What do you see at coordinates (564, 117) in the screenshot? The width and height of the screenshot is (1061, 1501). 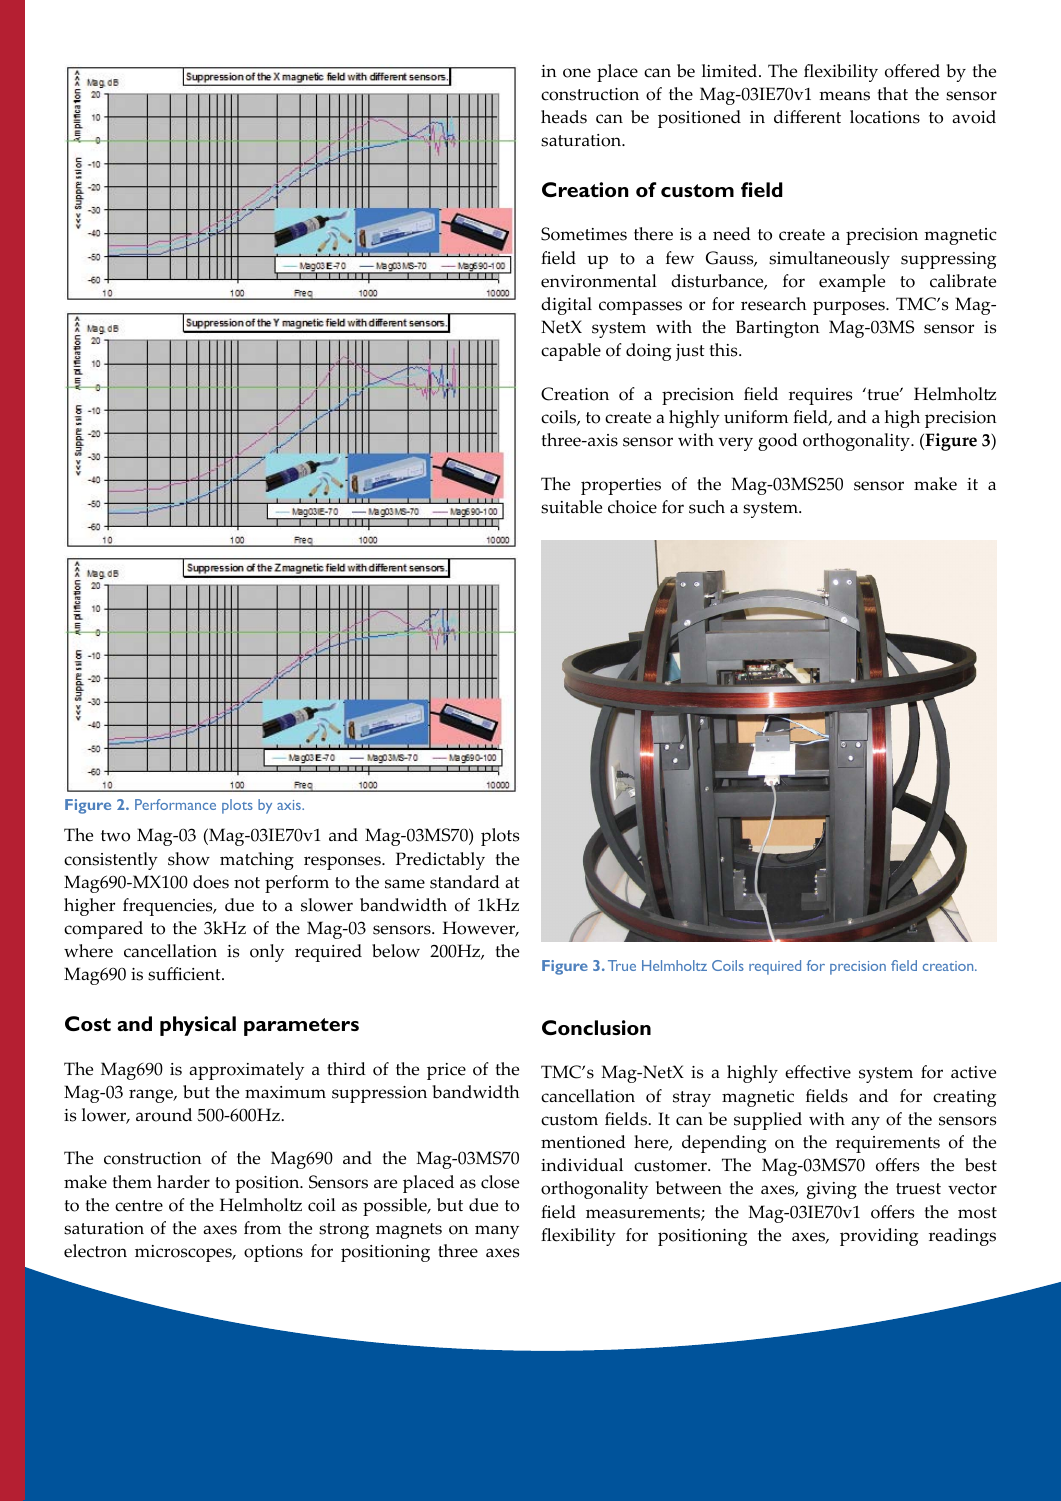 I see `heads` at bounding box center [564, 117].
